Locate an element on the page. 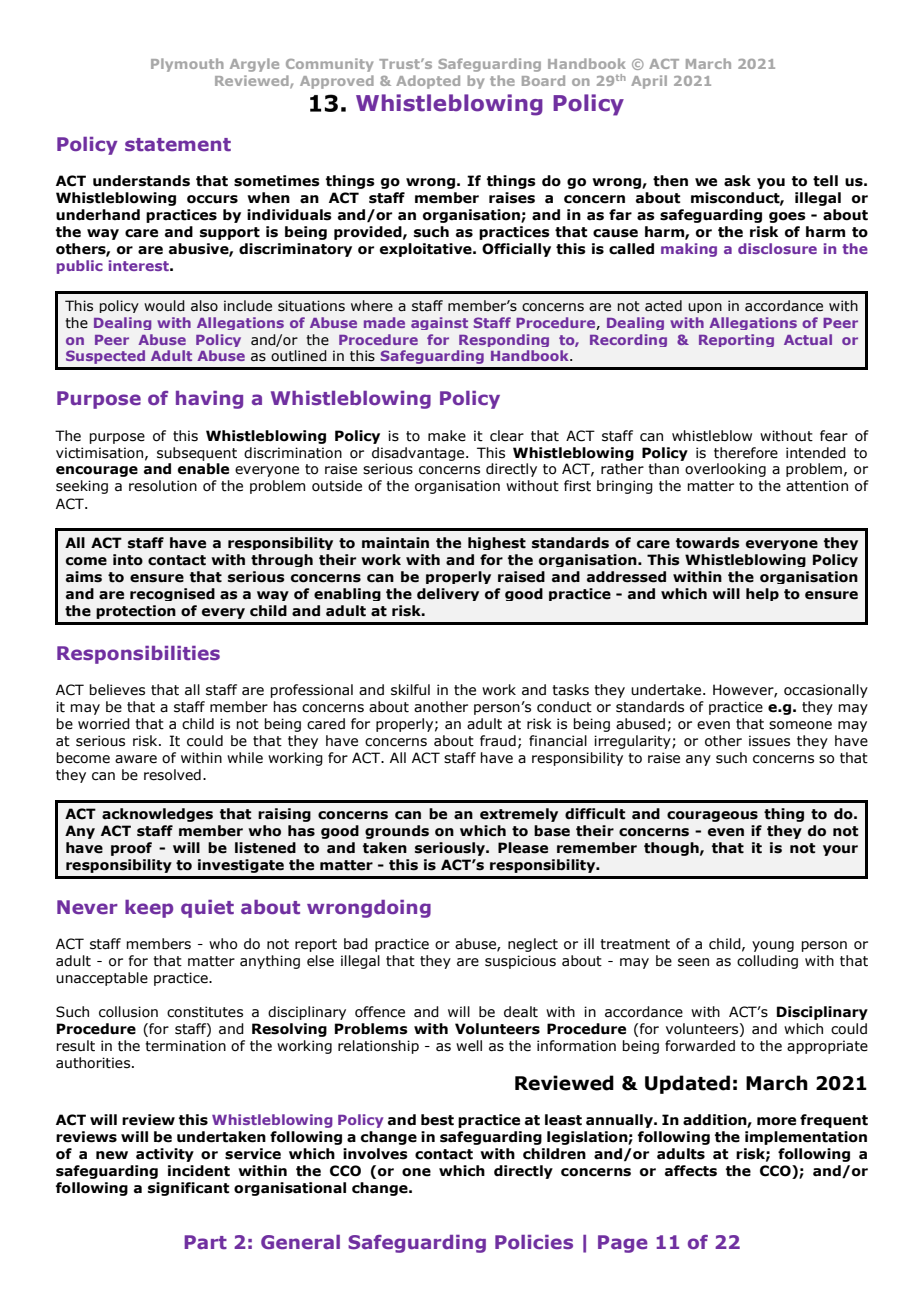 The height and width of the page is (1308, 924). therefore is located at coordinates (746, 453).
